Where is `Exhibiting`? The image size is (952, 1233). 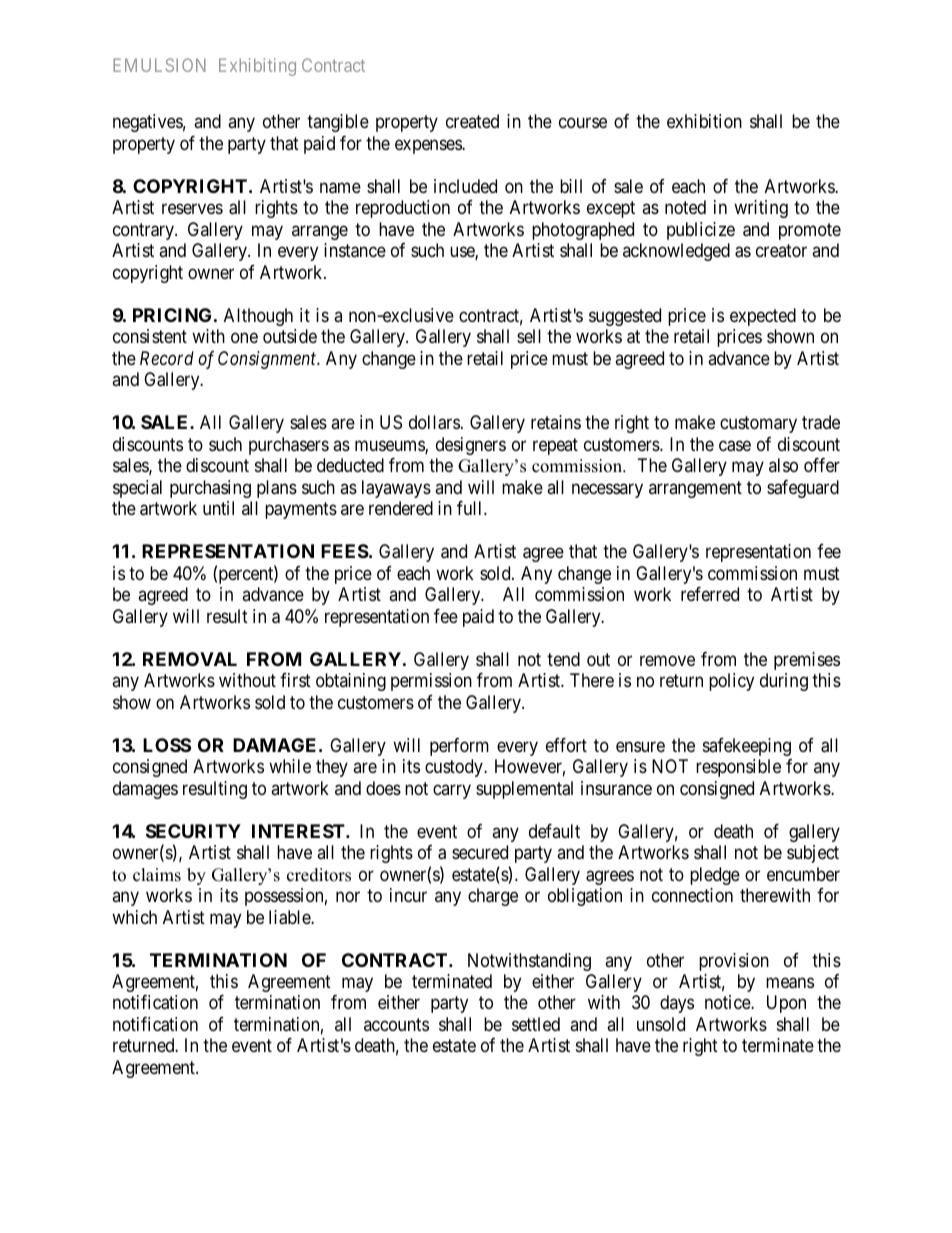
Exhibiting is located at coordinates (257, 67).
